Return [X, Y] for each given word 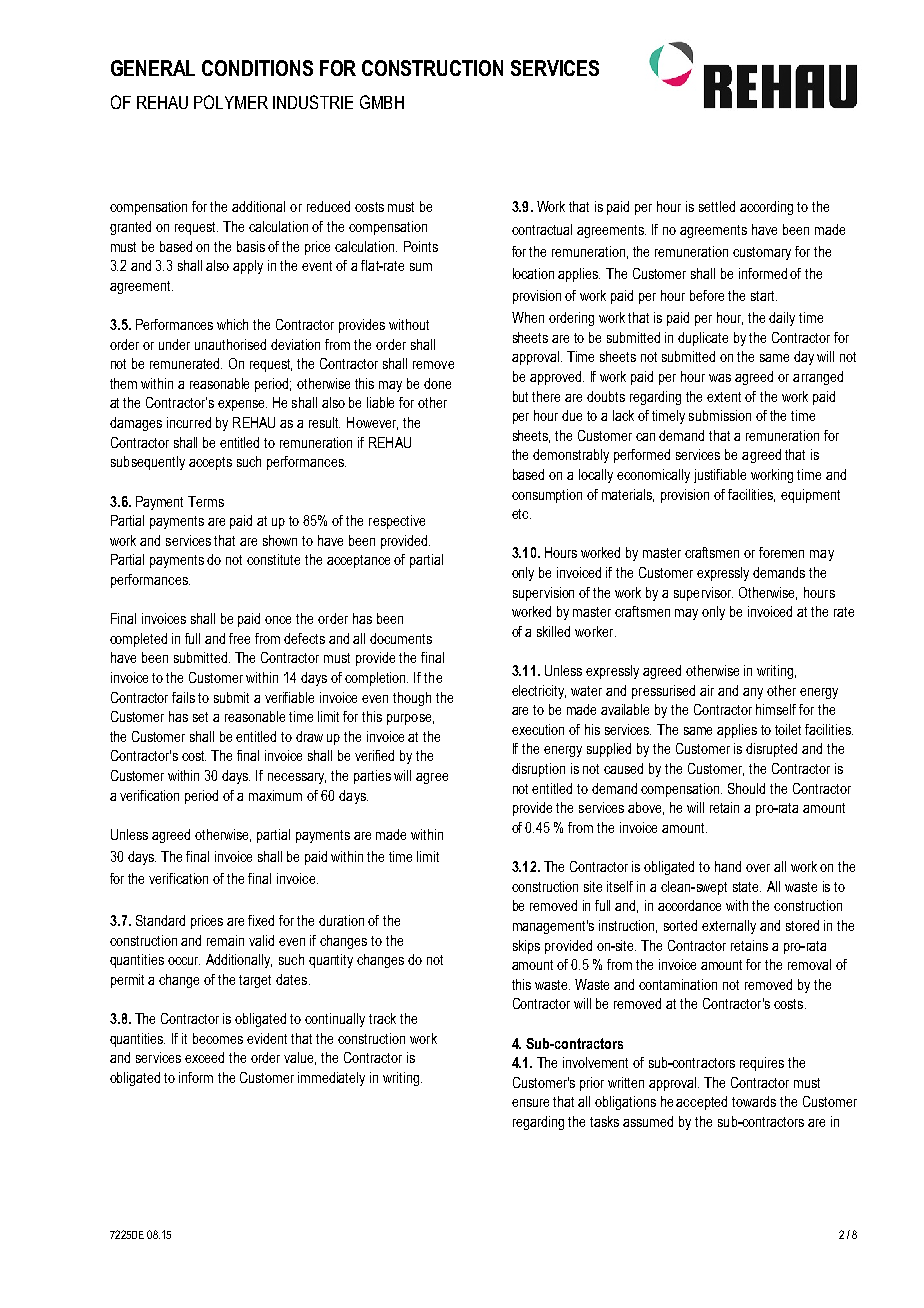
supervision [543, 594]
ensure [530, 1103]
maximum [275, 795]
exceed [204, 1057]
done [437, 383]
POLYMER [231, 102]
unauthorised [230, 344]
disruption [538, 770]
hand [728, 866]
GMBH [382, 102]
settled [717, 206]
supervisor [703, 594]
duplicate [703, 339]
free [239, 638]
